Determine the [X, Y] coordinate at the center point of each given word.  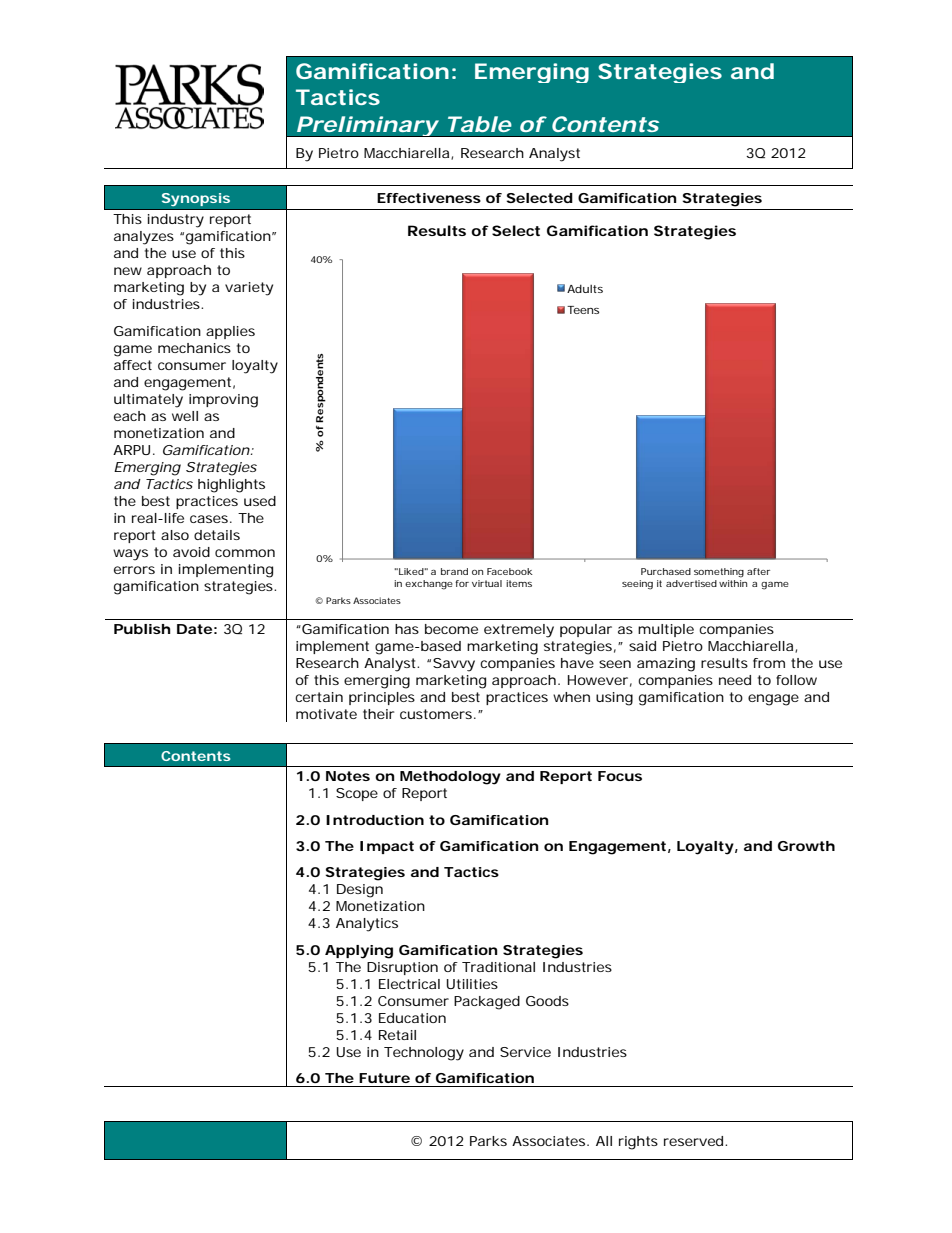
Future [384, 1078]
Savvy [454, 665]
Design [360, 891]
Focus [620, 776]
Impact [387, 847]
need [735, 680]
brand [454, 571]
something [719, 573]
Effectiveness [429, 198]
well [185, 416]
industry [176, 221]
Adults [585, 289]
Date [194, 629]
